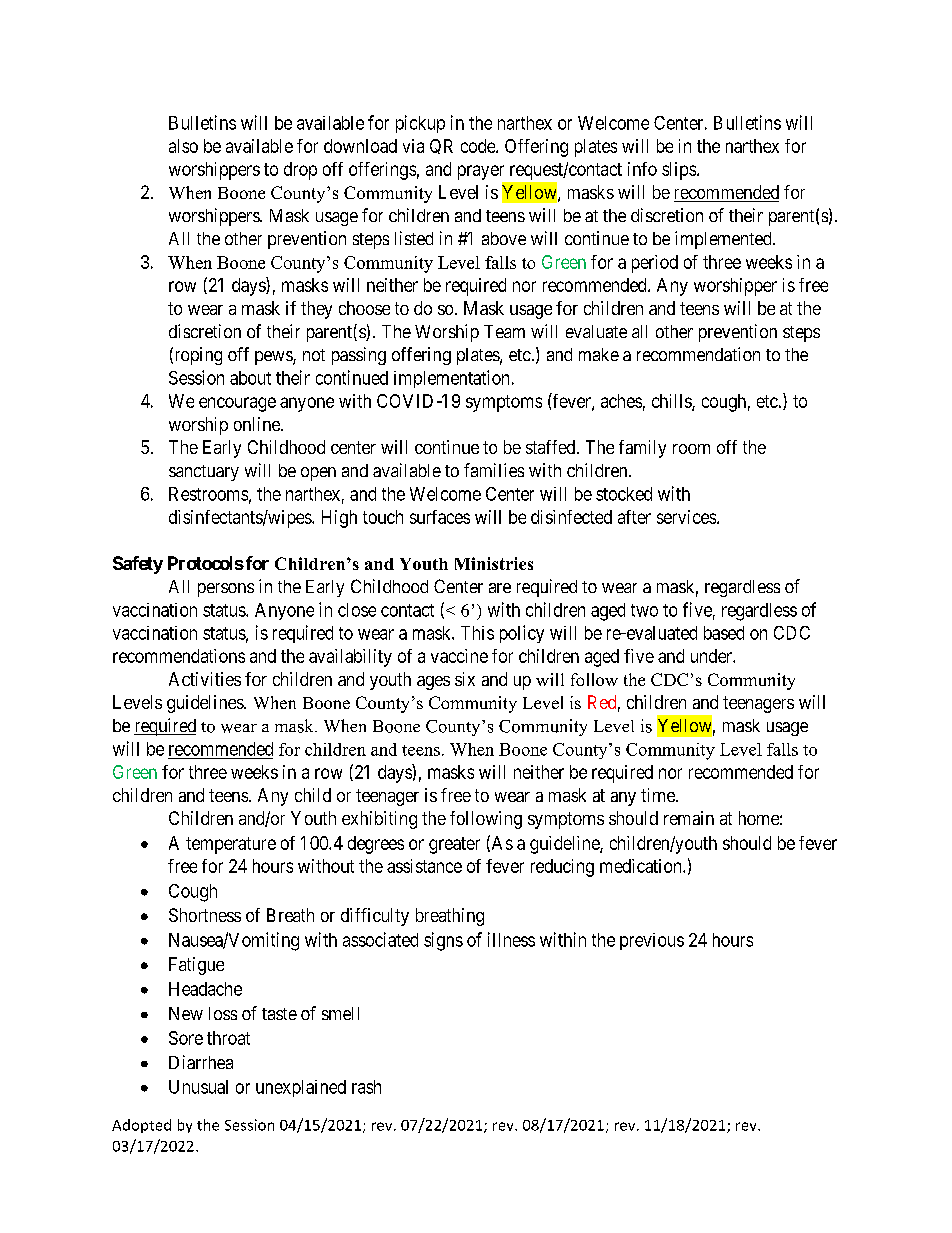 The image size is (952, 1233). I want to click on rash, so click(366, 1087).
